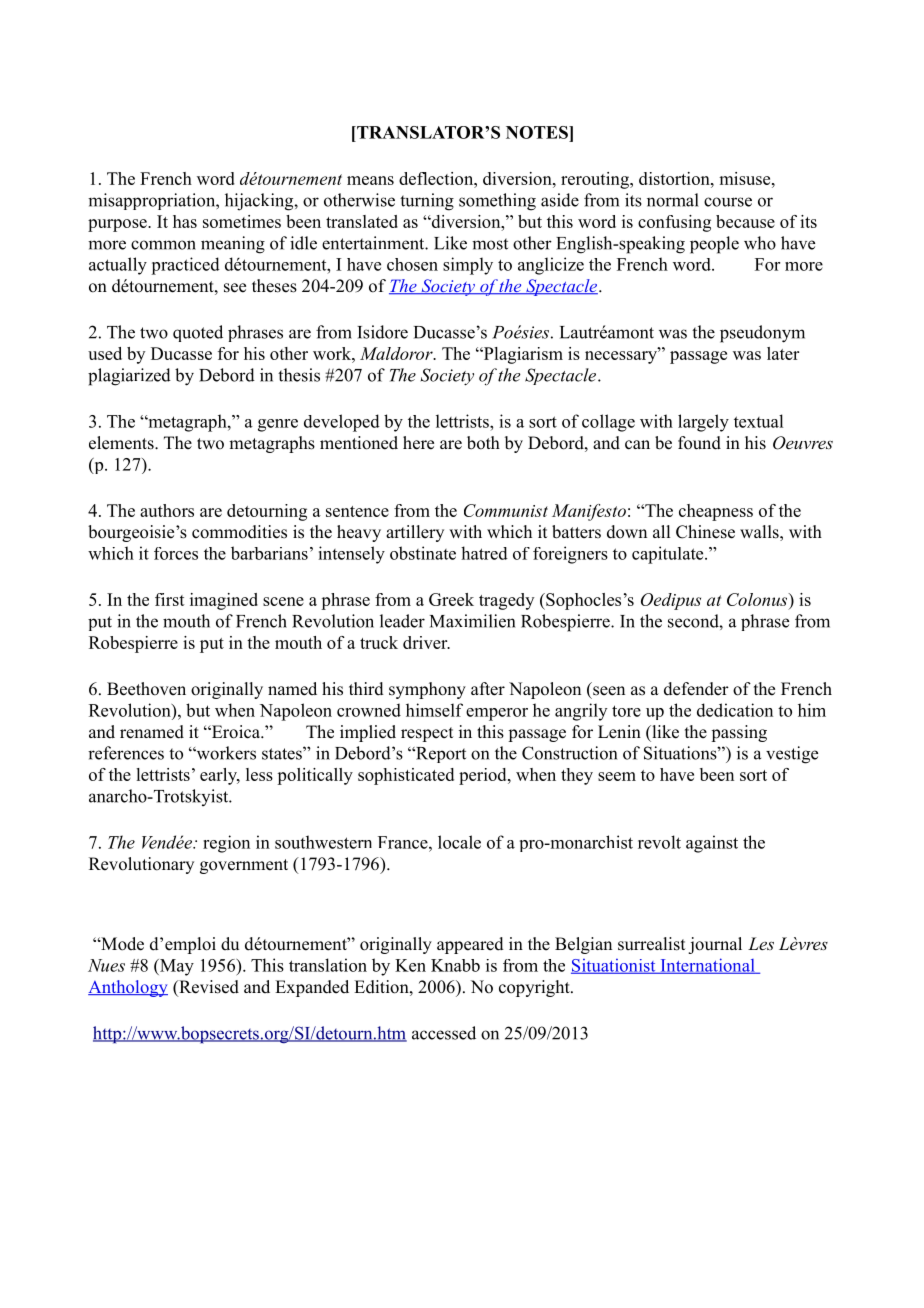 Image resolution: width=924 pixels, height=1308 pixels. Describe the element at coordinates (671, 601) in the image. I see `Oedipus` at that location.
